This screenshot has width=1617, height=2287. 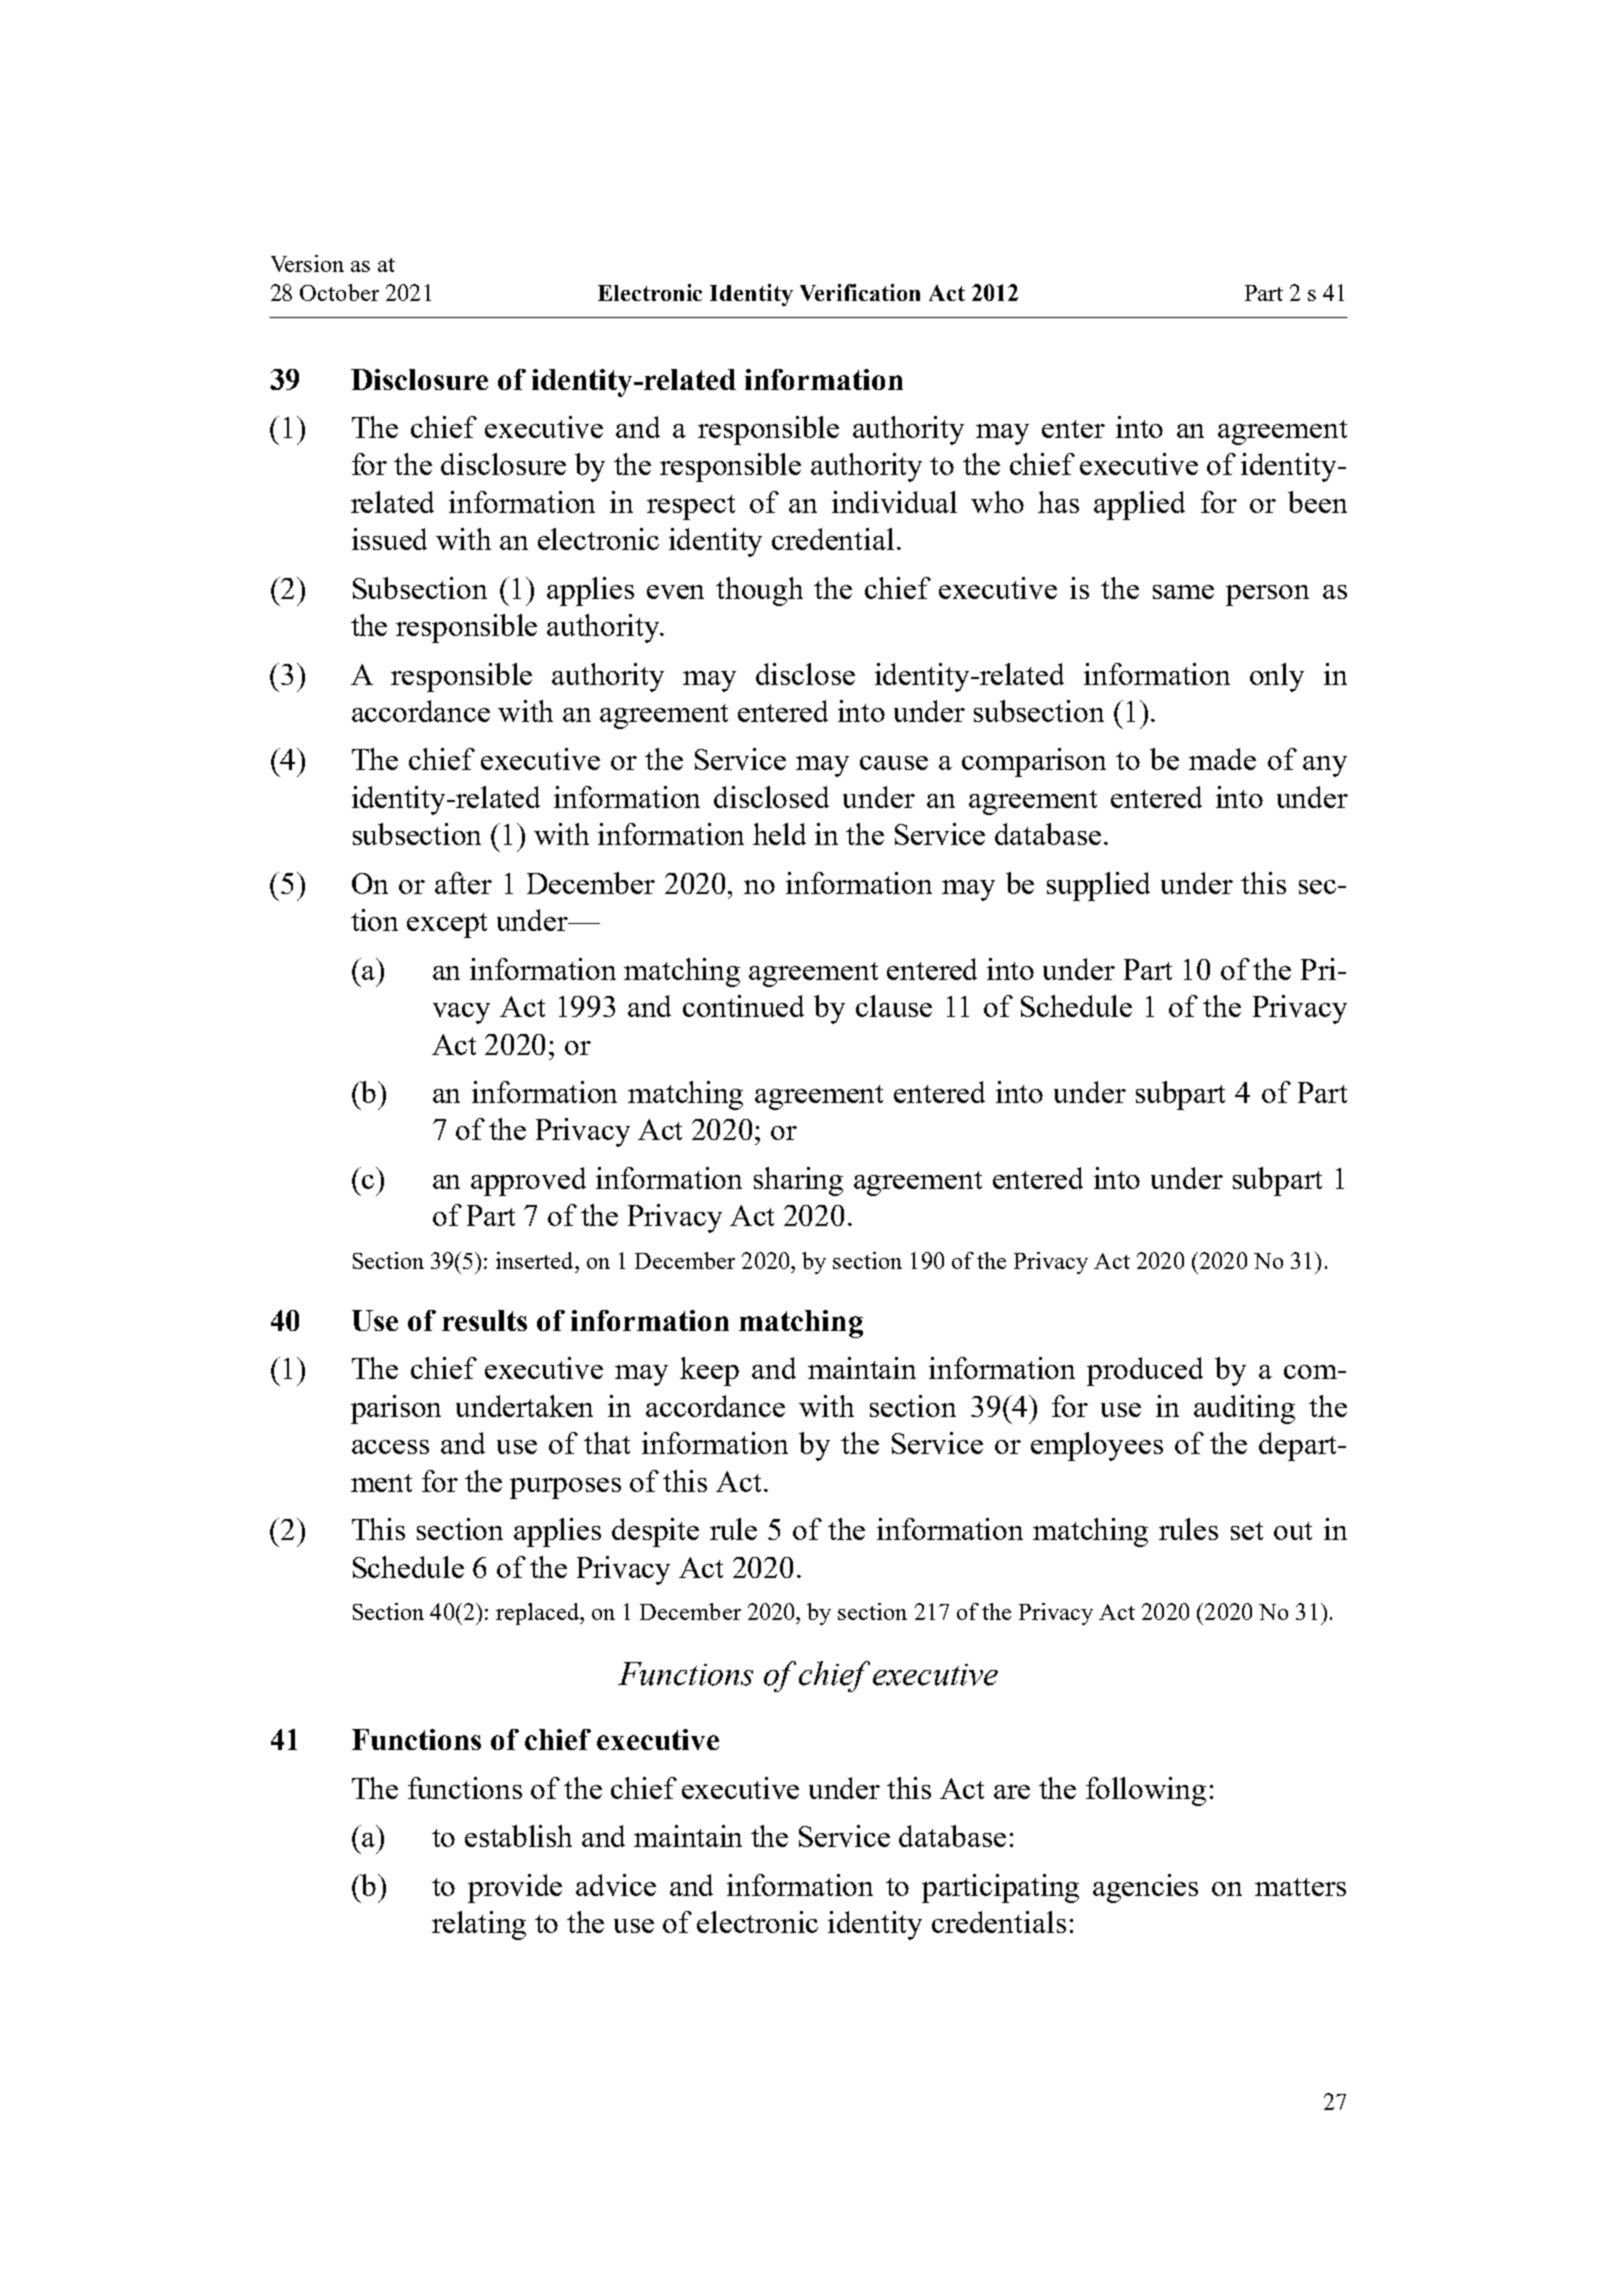 What do you see at coordinates (1145, 1888) in the screenshot?
I see `agencies` at bounding box center [1145, 1888].
